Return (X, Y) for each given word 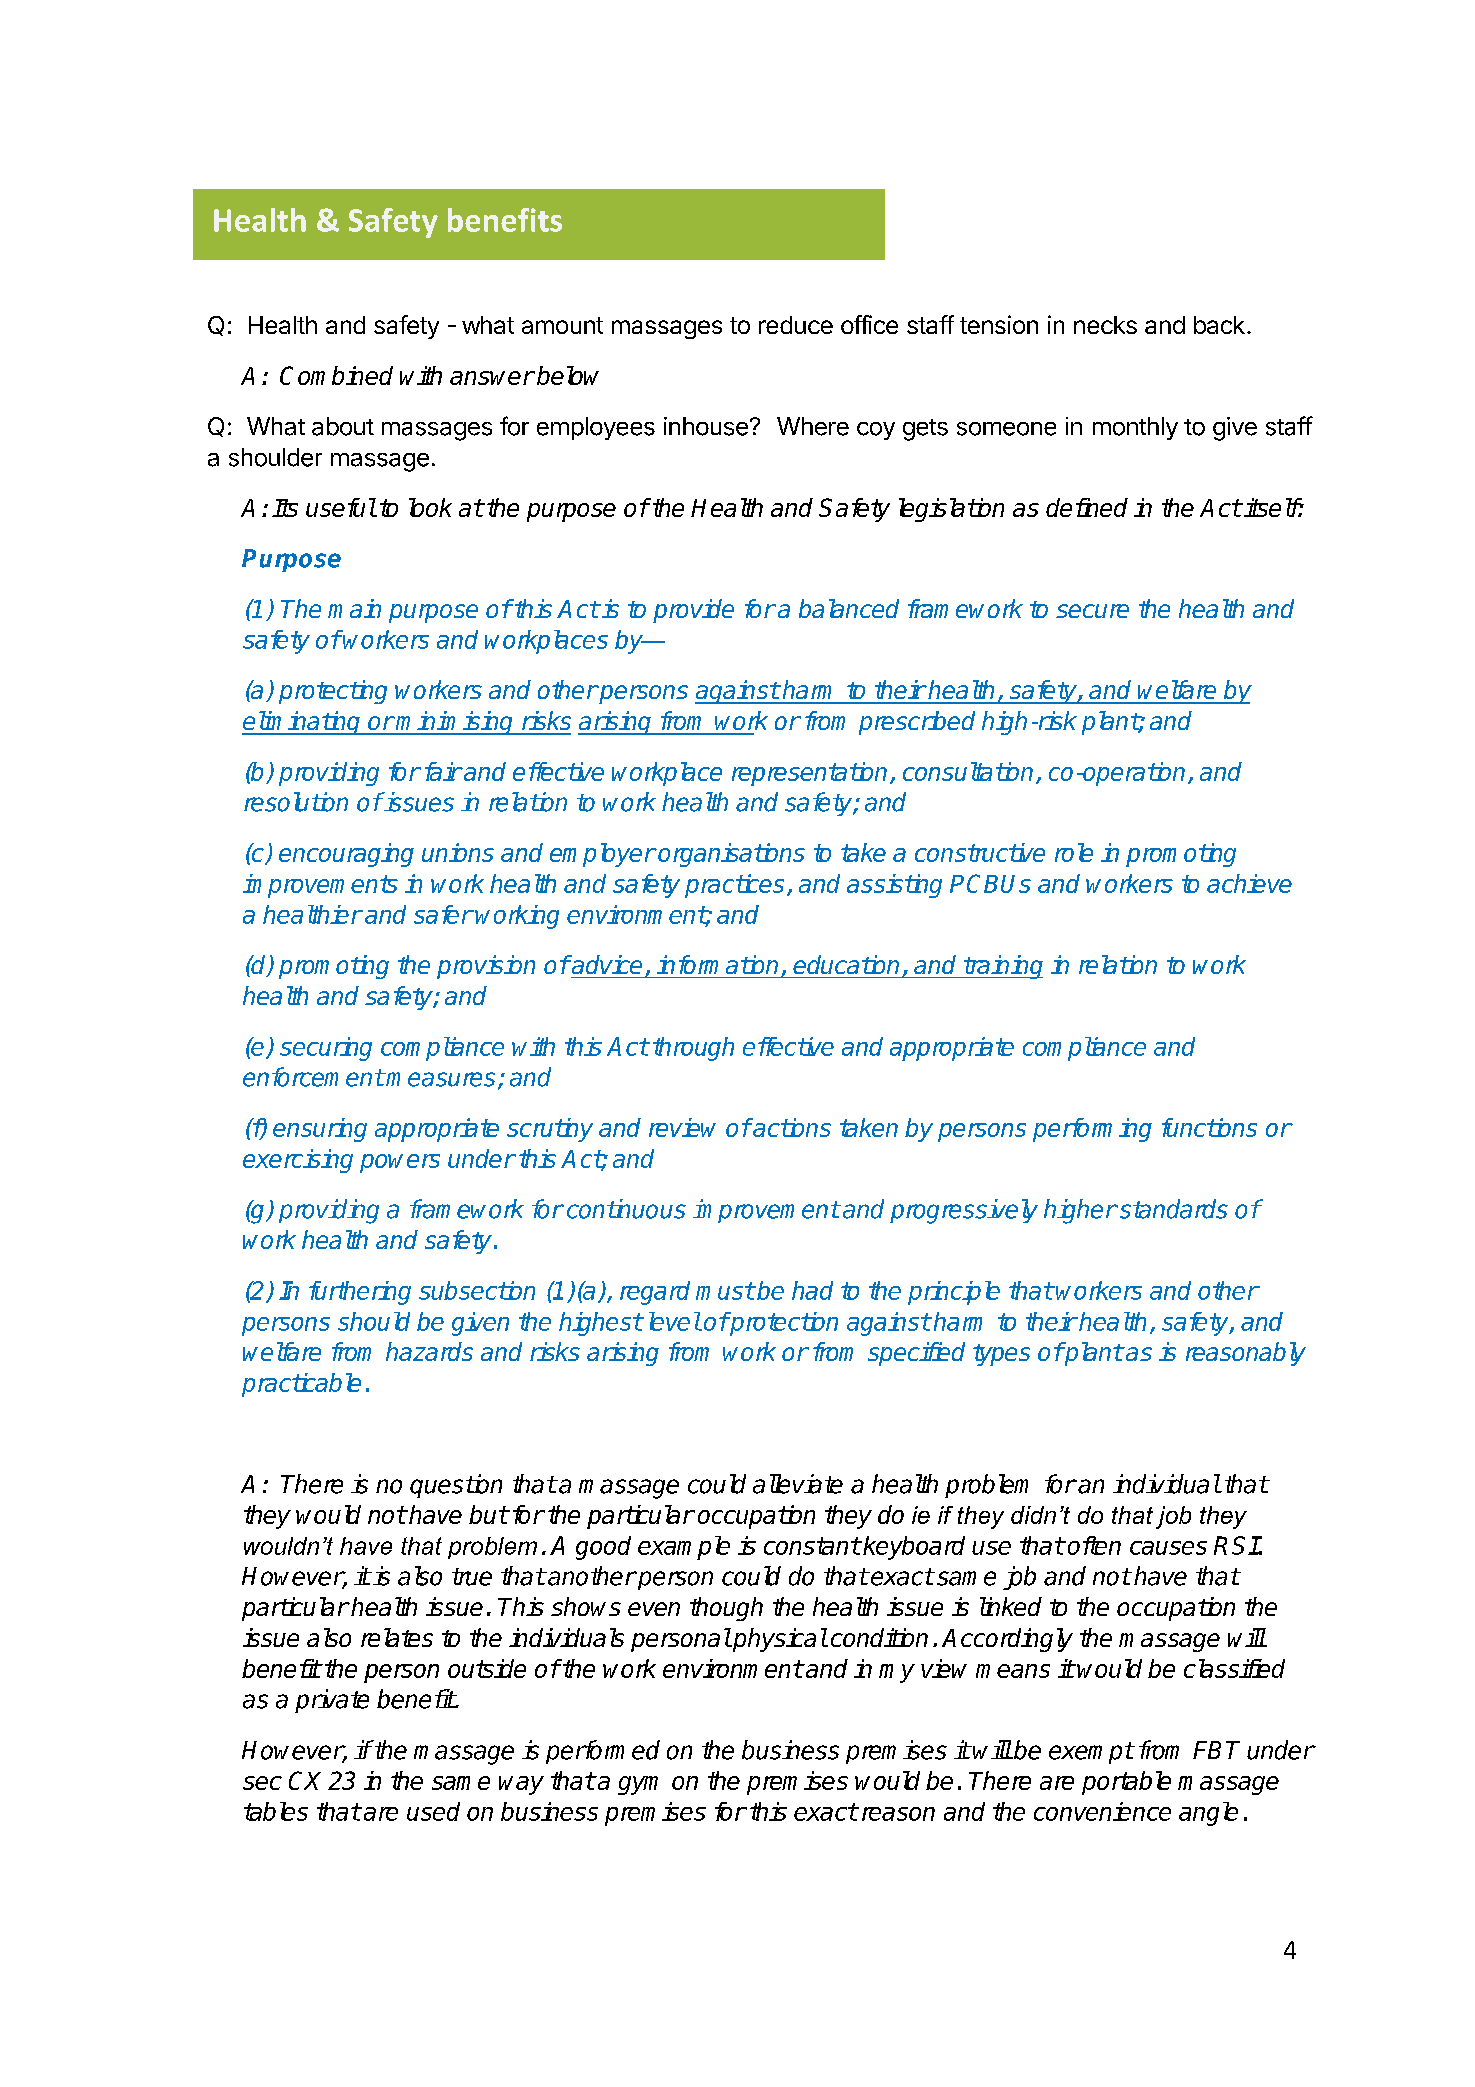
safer (443, 914)
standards (1172, 1209)
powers (400, 1163)
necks (1105, 325)
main (354, 608)
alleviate (798, 1484)
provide (693, 611)
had (812, 1290)
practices (734, 886)
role (1074, 852)
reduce (796, 325)
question (456, 1486)
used (433, 1811)
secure (1092, 611)
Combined (336, 375)
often (1094, 1545)
